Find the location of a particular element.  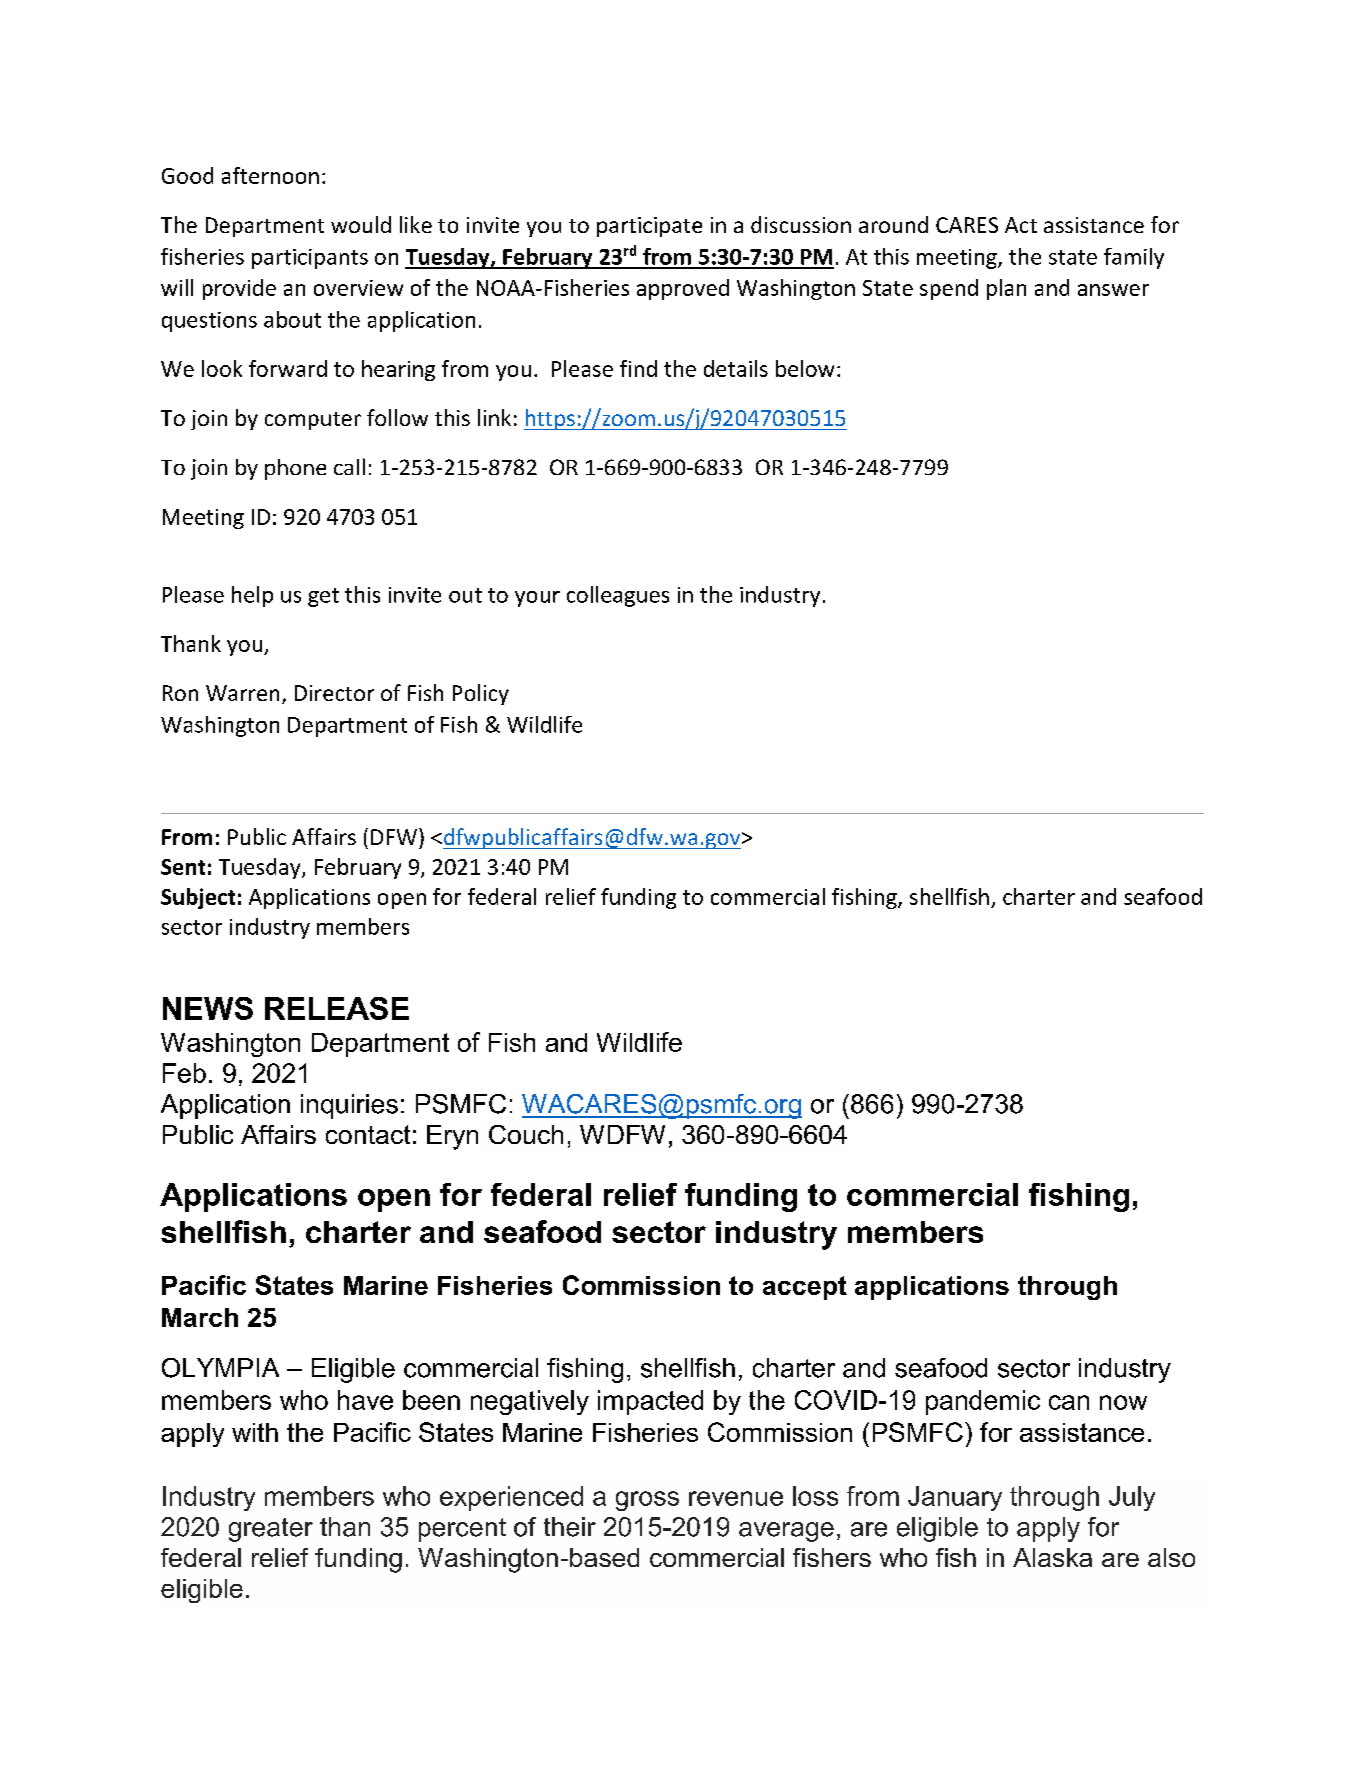

Policy is located at coordinates (481, 694).
